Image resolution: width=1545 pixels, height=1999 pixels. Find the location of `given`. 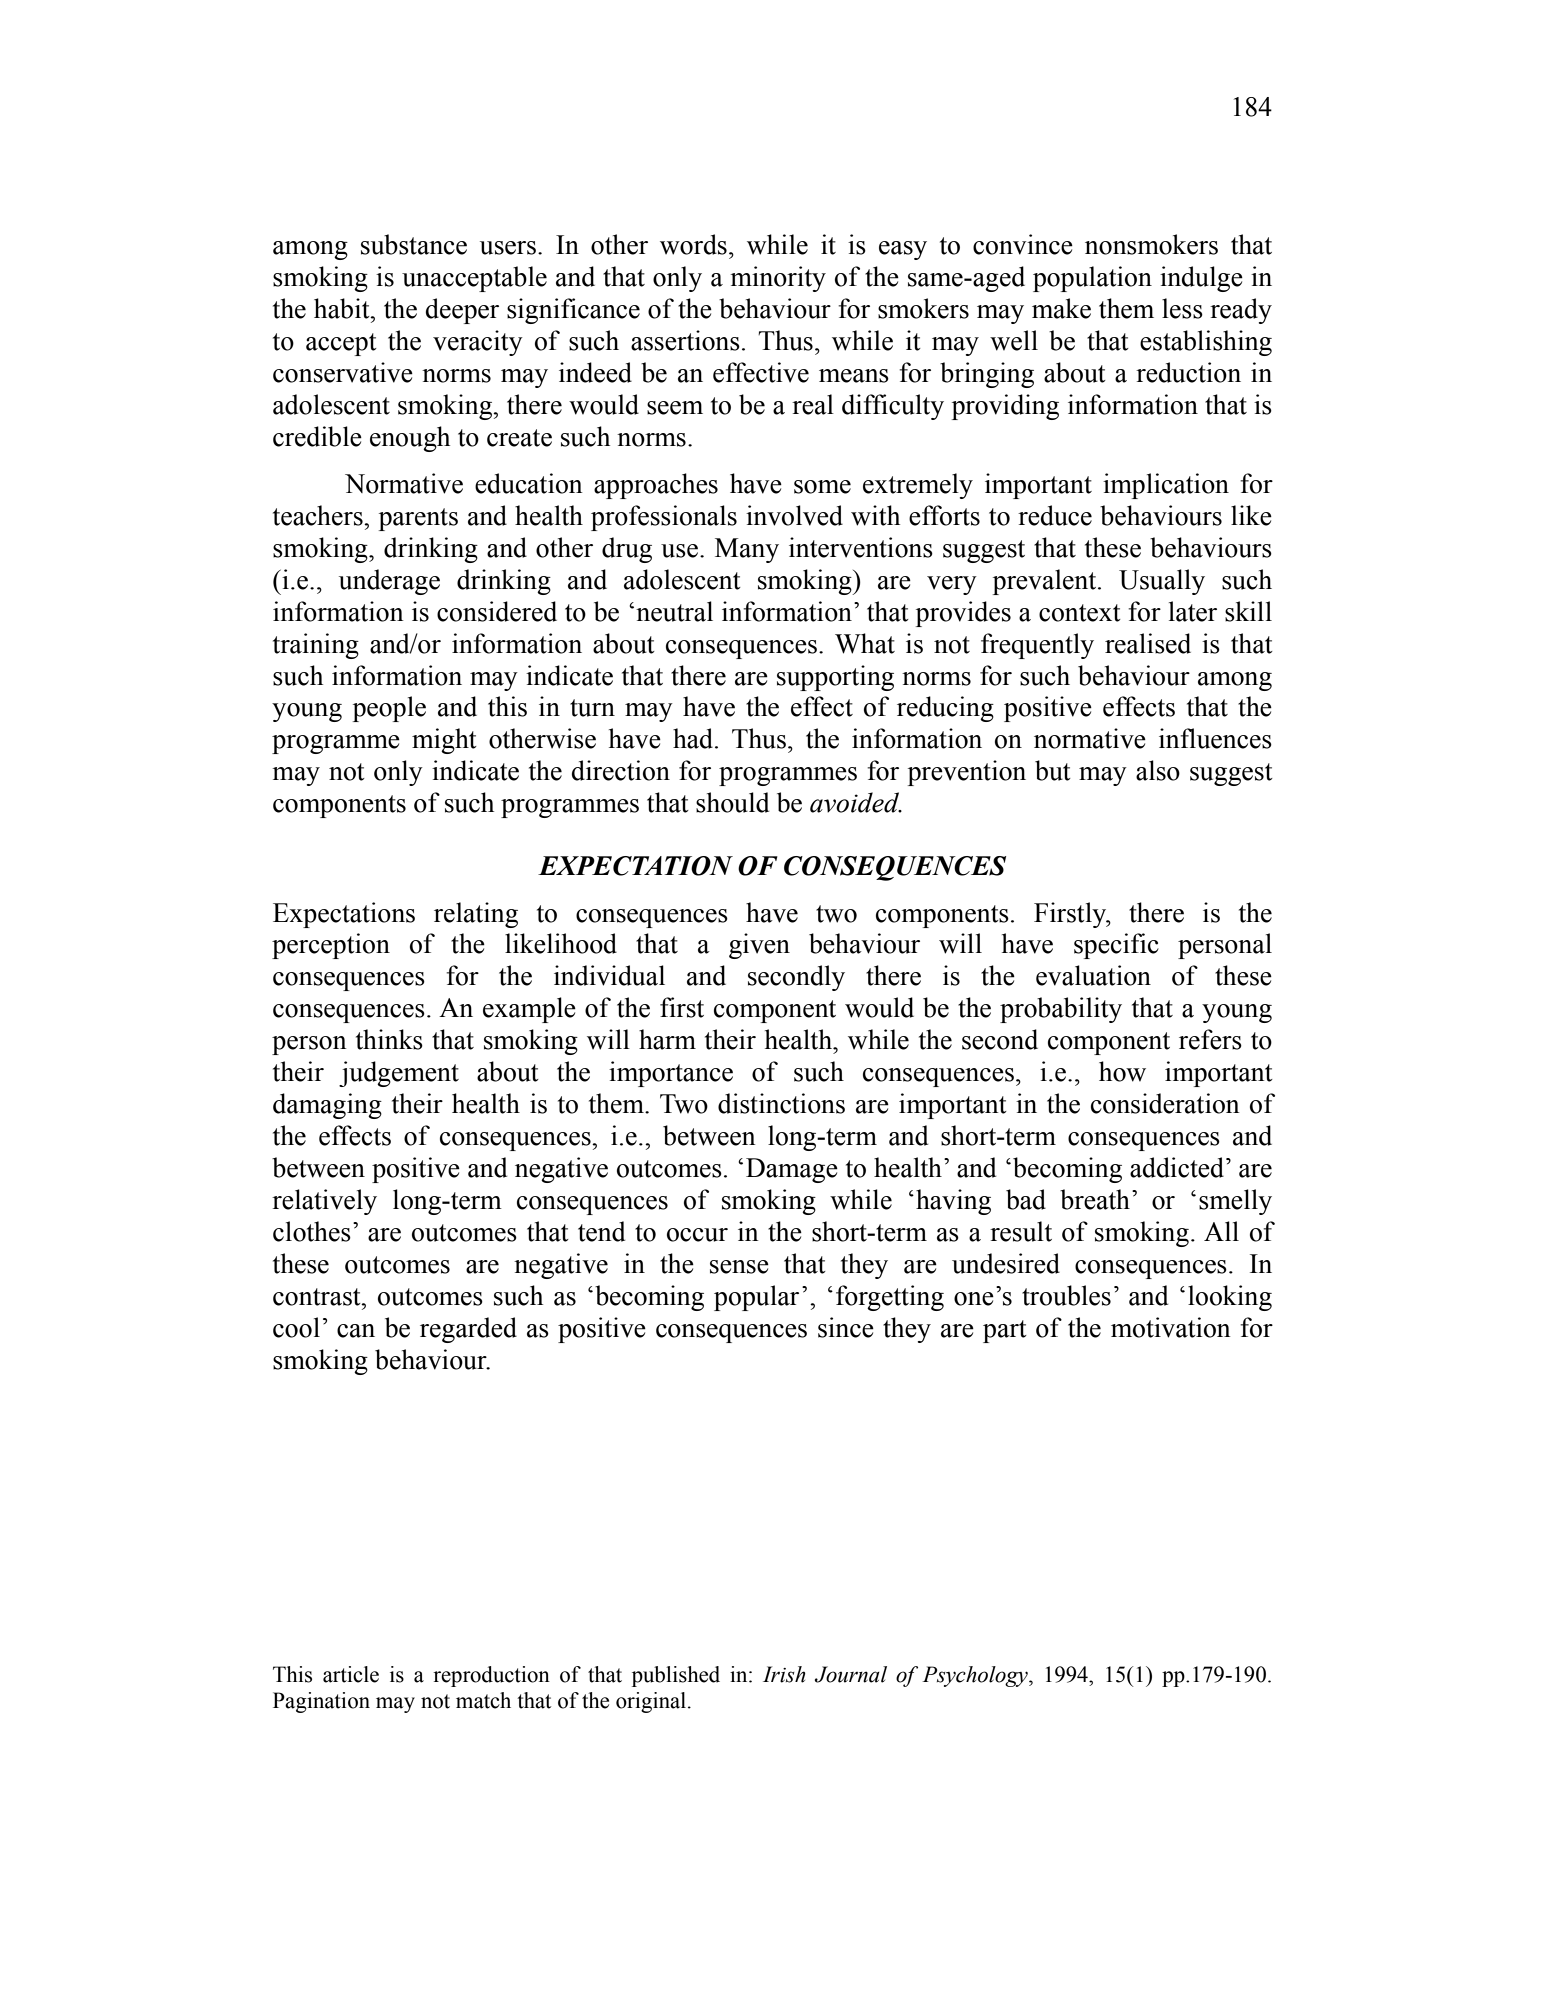

given is located at coordinates (759, 946).
